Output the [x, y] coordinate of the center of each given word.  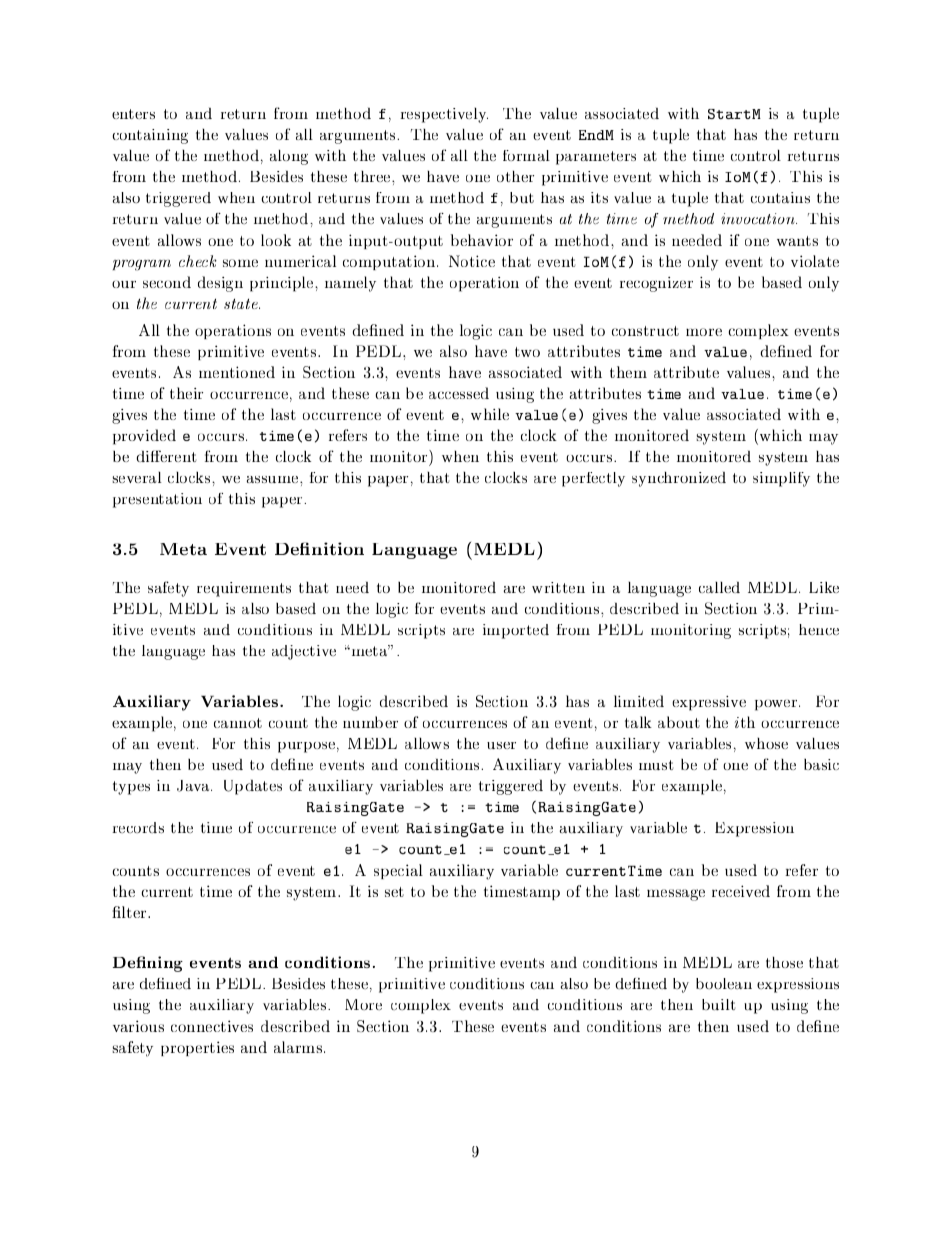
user [501, 745]
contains [780, 198]
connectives [212, 1026]
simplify [781, 479]
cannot [238, 723]
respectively [444, 115]
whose [766, 743]
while [490, 414]
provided [144, 437]
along [289, 157]
